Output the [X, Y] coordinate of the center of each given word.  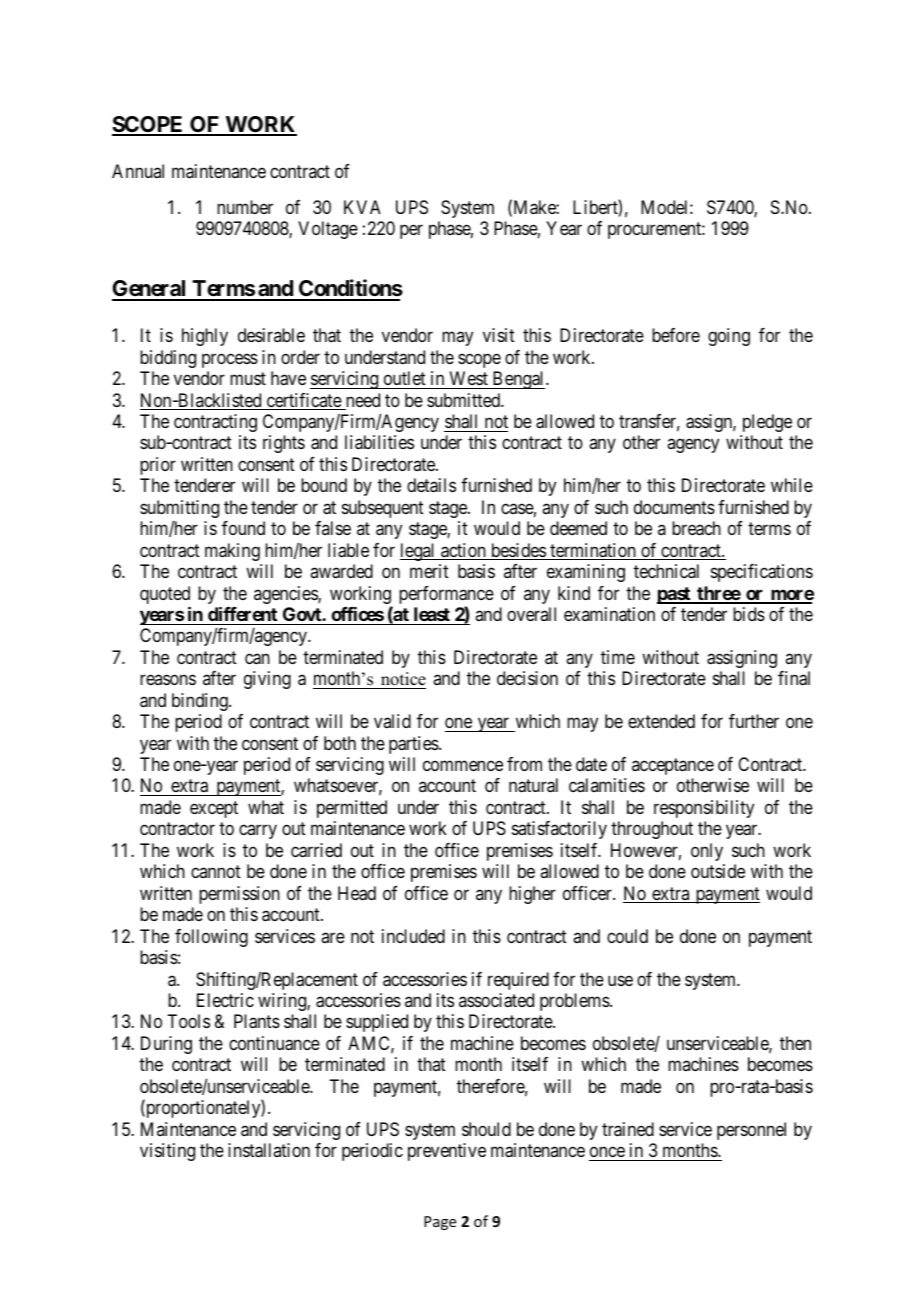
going [729, 337]
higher [532, 895]
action [463, 551]
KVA [362, 207]
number [245, 207]
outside [718, 871]
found [243, 528]
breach [696, 528]
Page [440, 1223]
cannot [216, 871]
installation [269, 1150]
